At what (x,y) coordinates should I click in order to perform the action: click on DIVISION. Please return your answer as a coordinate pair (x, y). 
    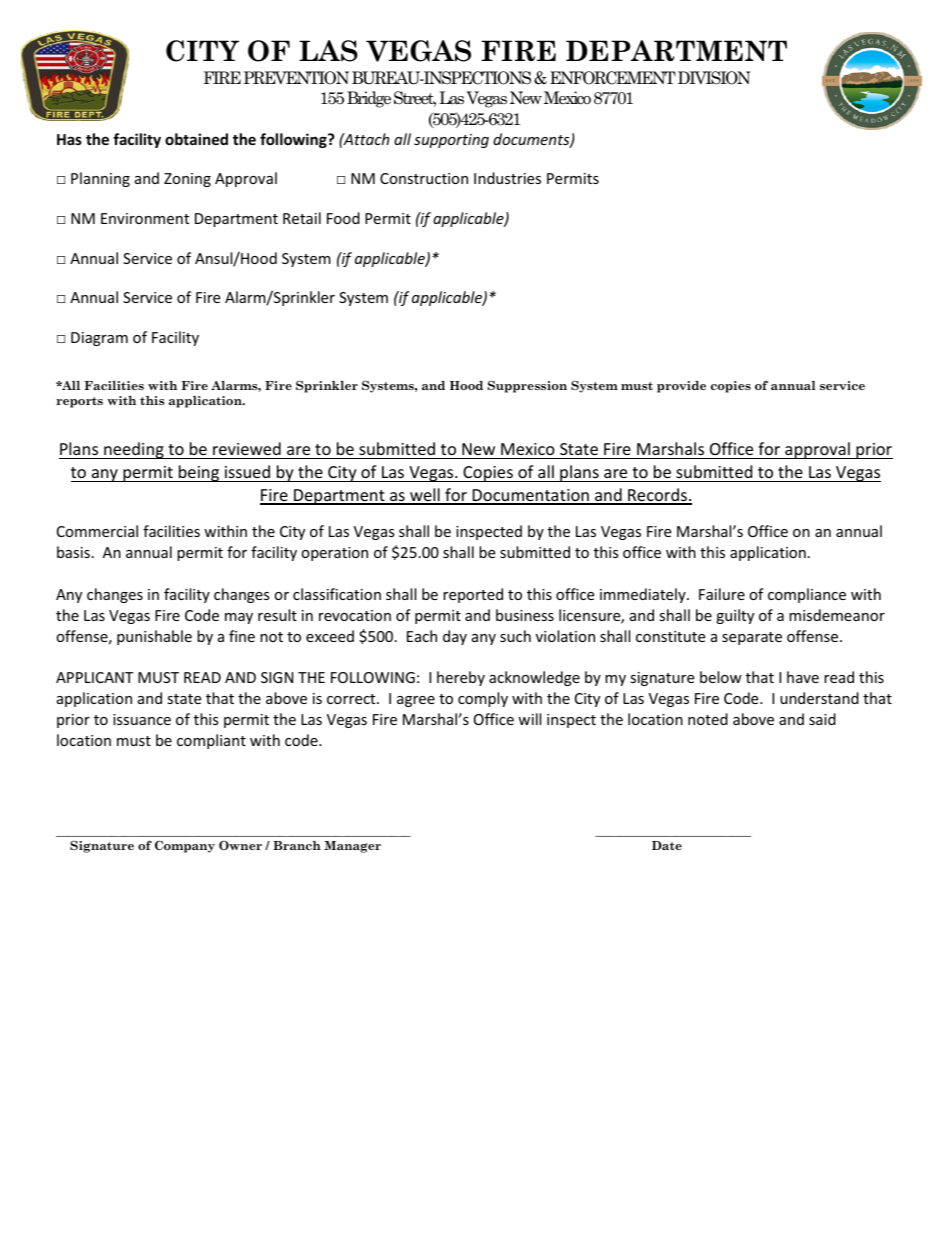
    Looking at the image, I should click on (714, 78).
